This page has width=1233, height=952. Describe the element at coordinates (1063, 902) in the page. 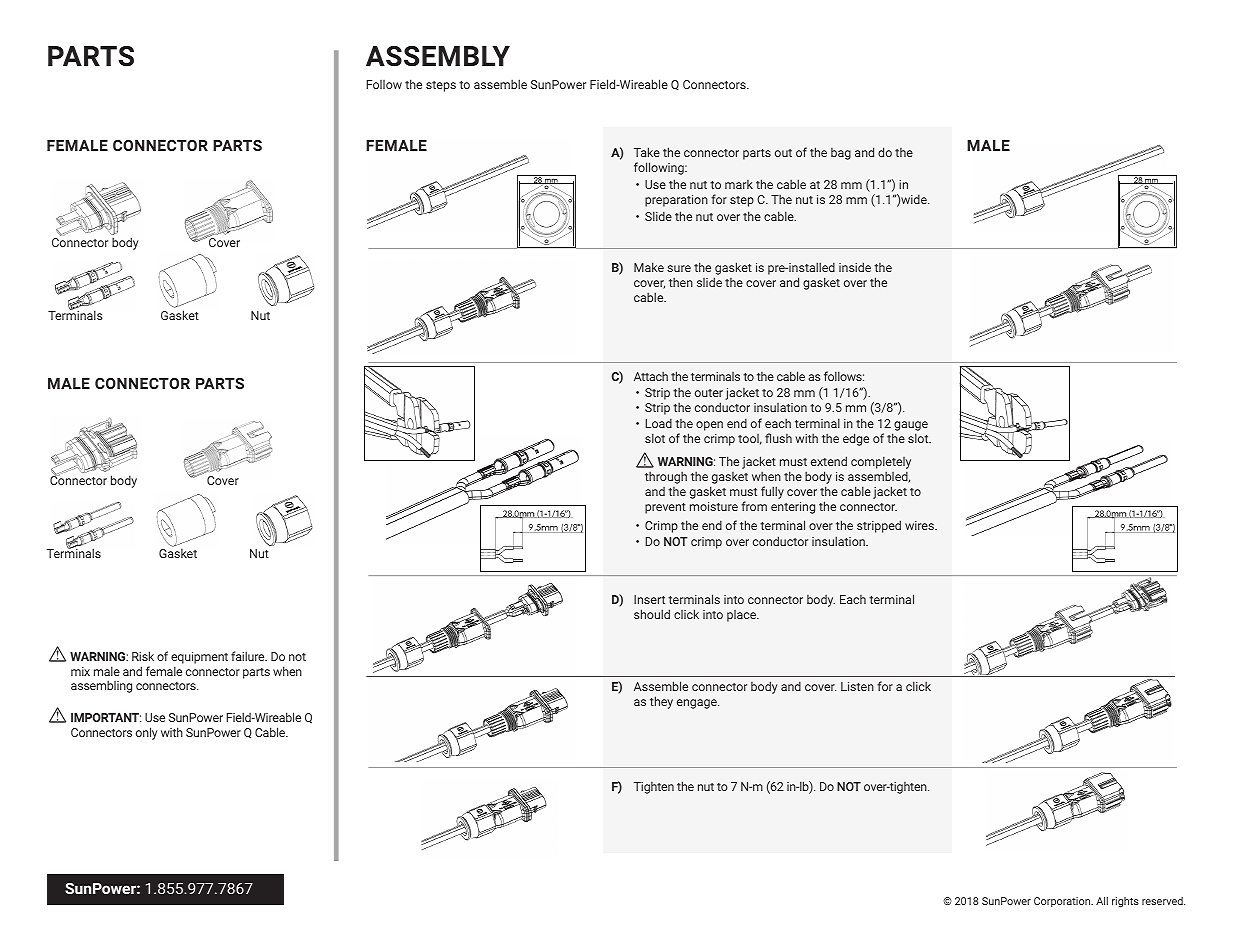

I see `Corporation` at that location.
